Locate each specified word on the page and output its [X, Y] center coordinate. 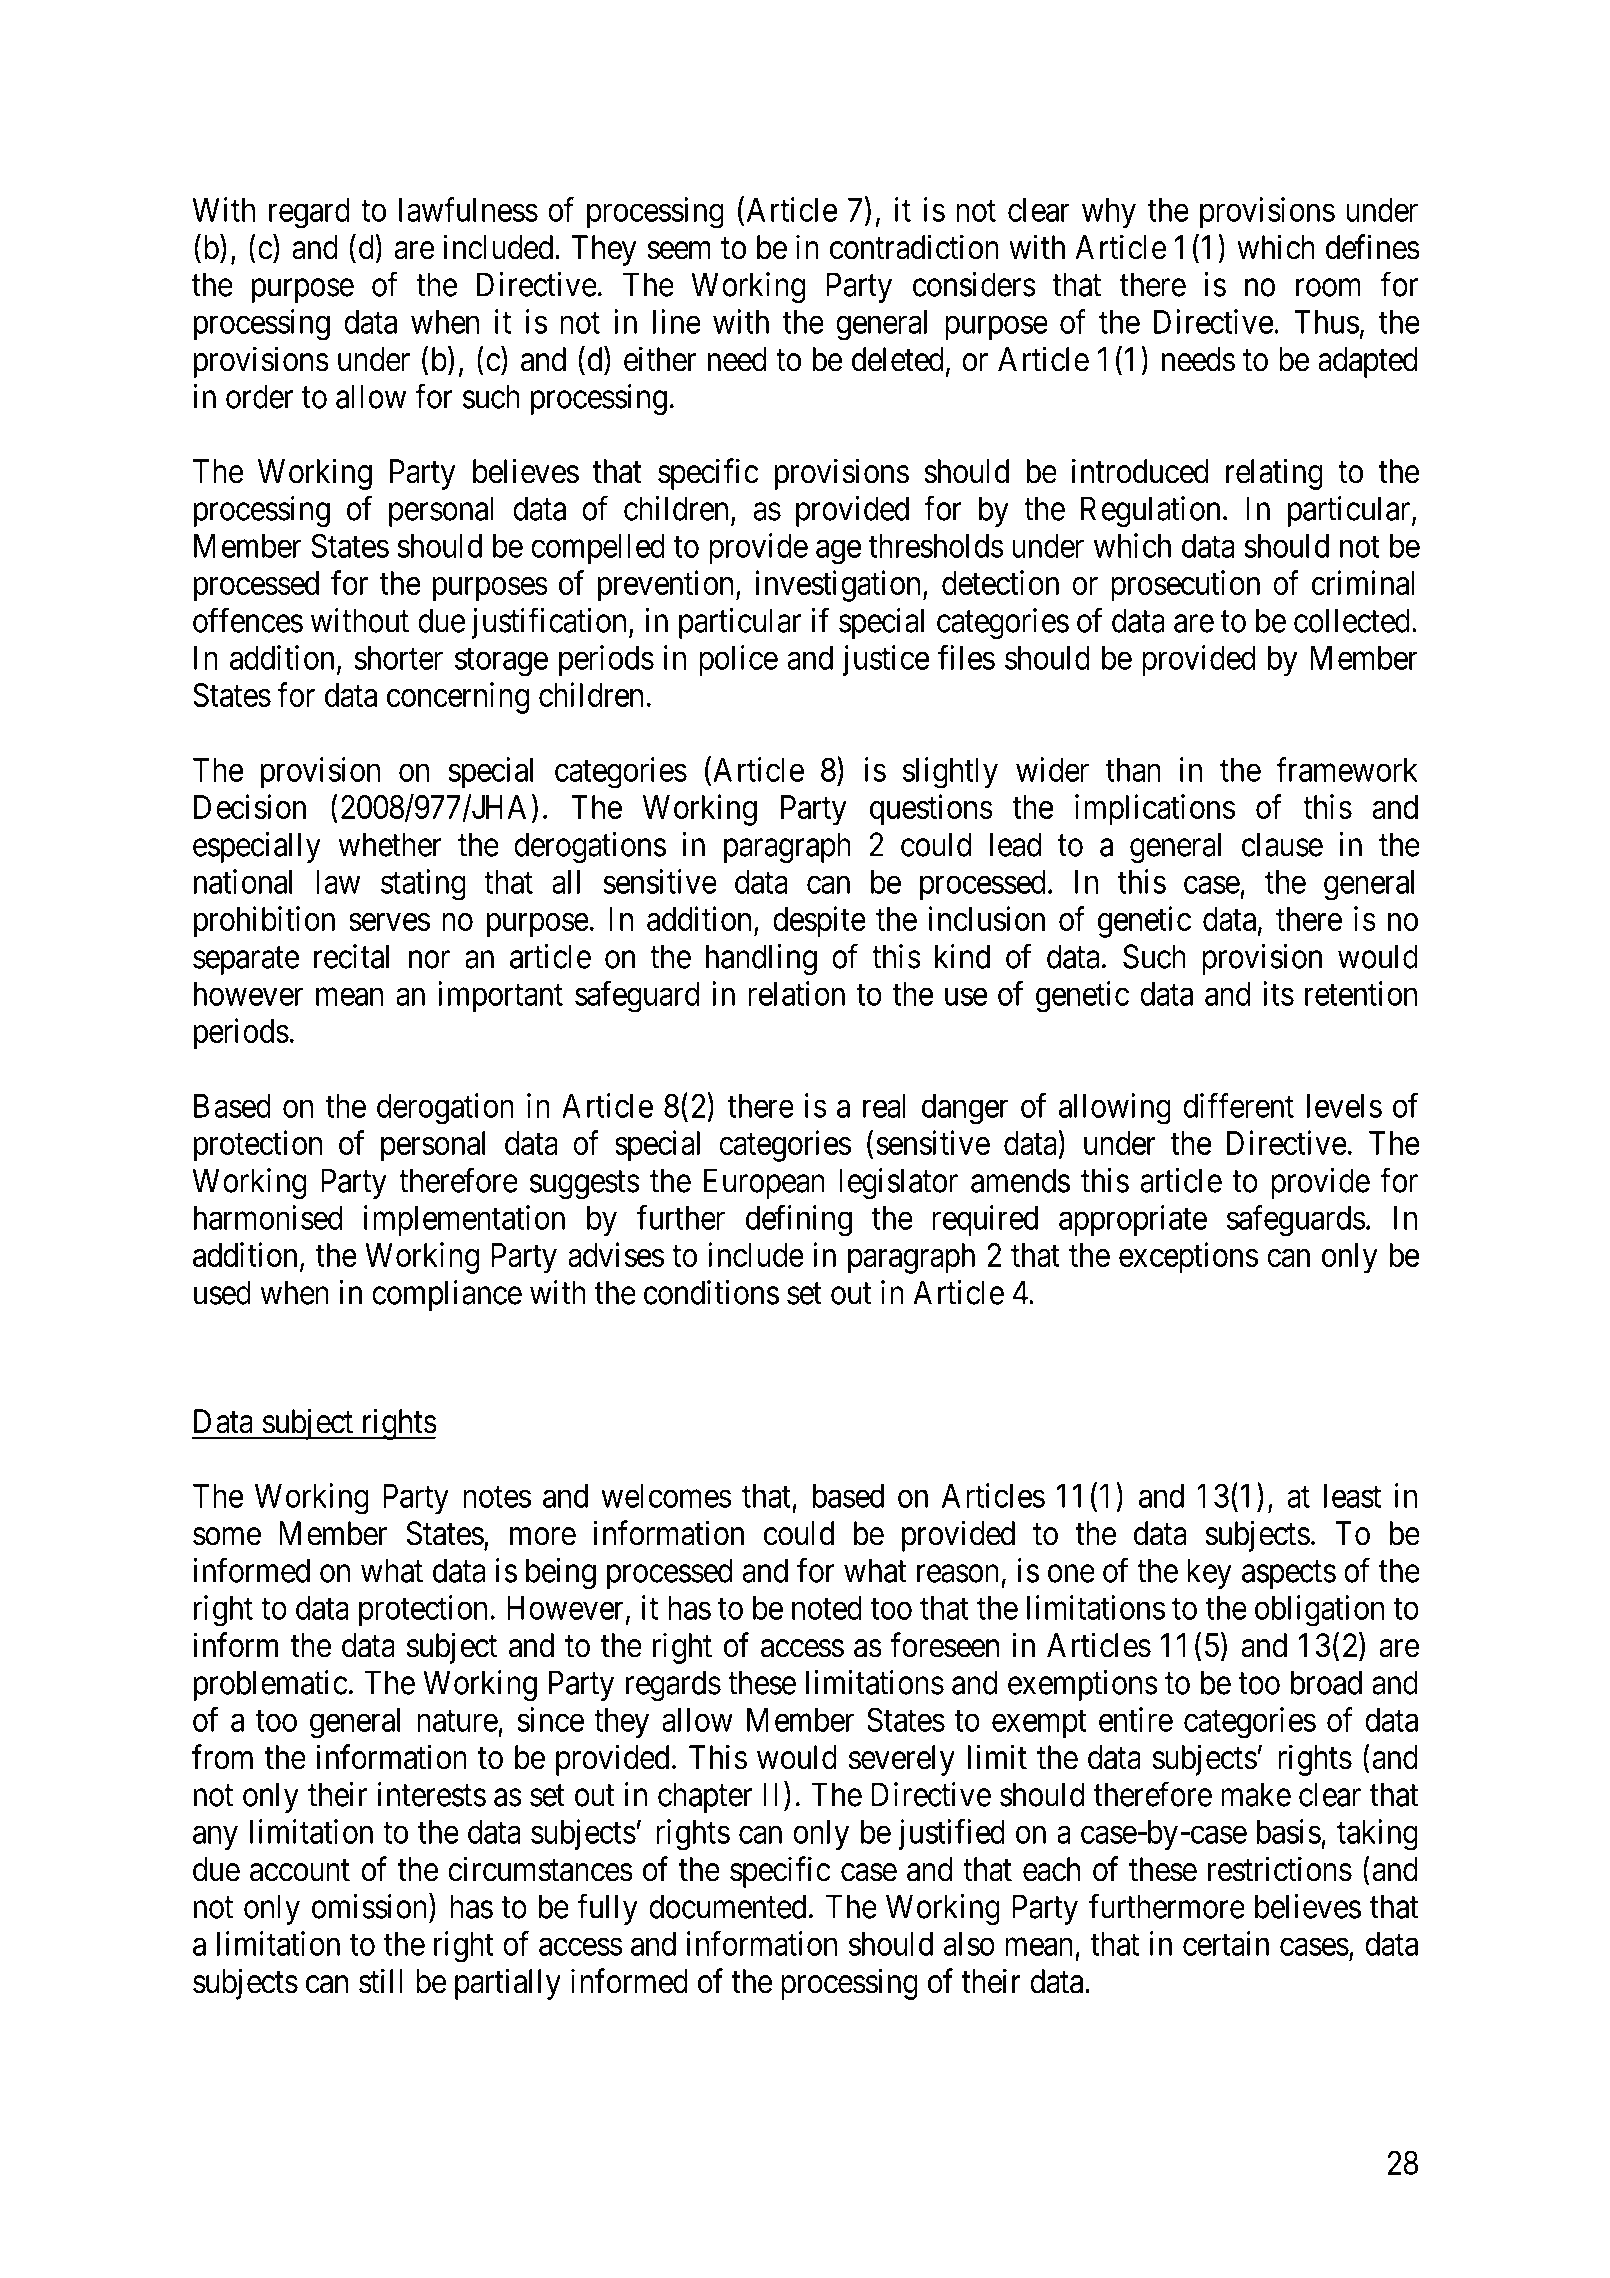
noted [827, 1608]
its [1278, 993]
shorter [398, 658]
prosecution [1185, 586]
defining [799, 1221]
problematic [270, 1685]
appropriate [1133, 1220]
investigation [839, 586]
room [1328, 288]
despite [819, 922]
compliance [447, 1295]
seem [679, 251]
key [1209, 1573]
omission [371, 1906]
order [259, 396]
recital [351, 956]
